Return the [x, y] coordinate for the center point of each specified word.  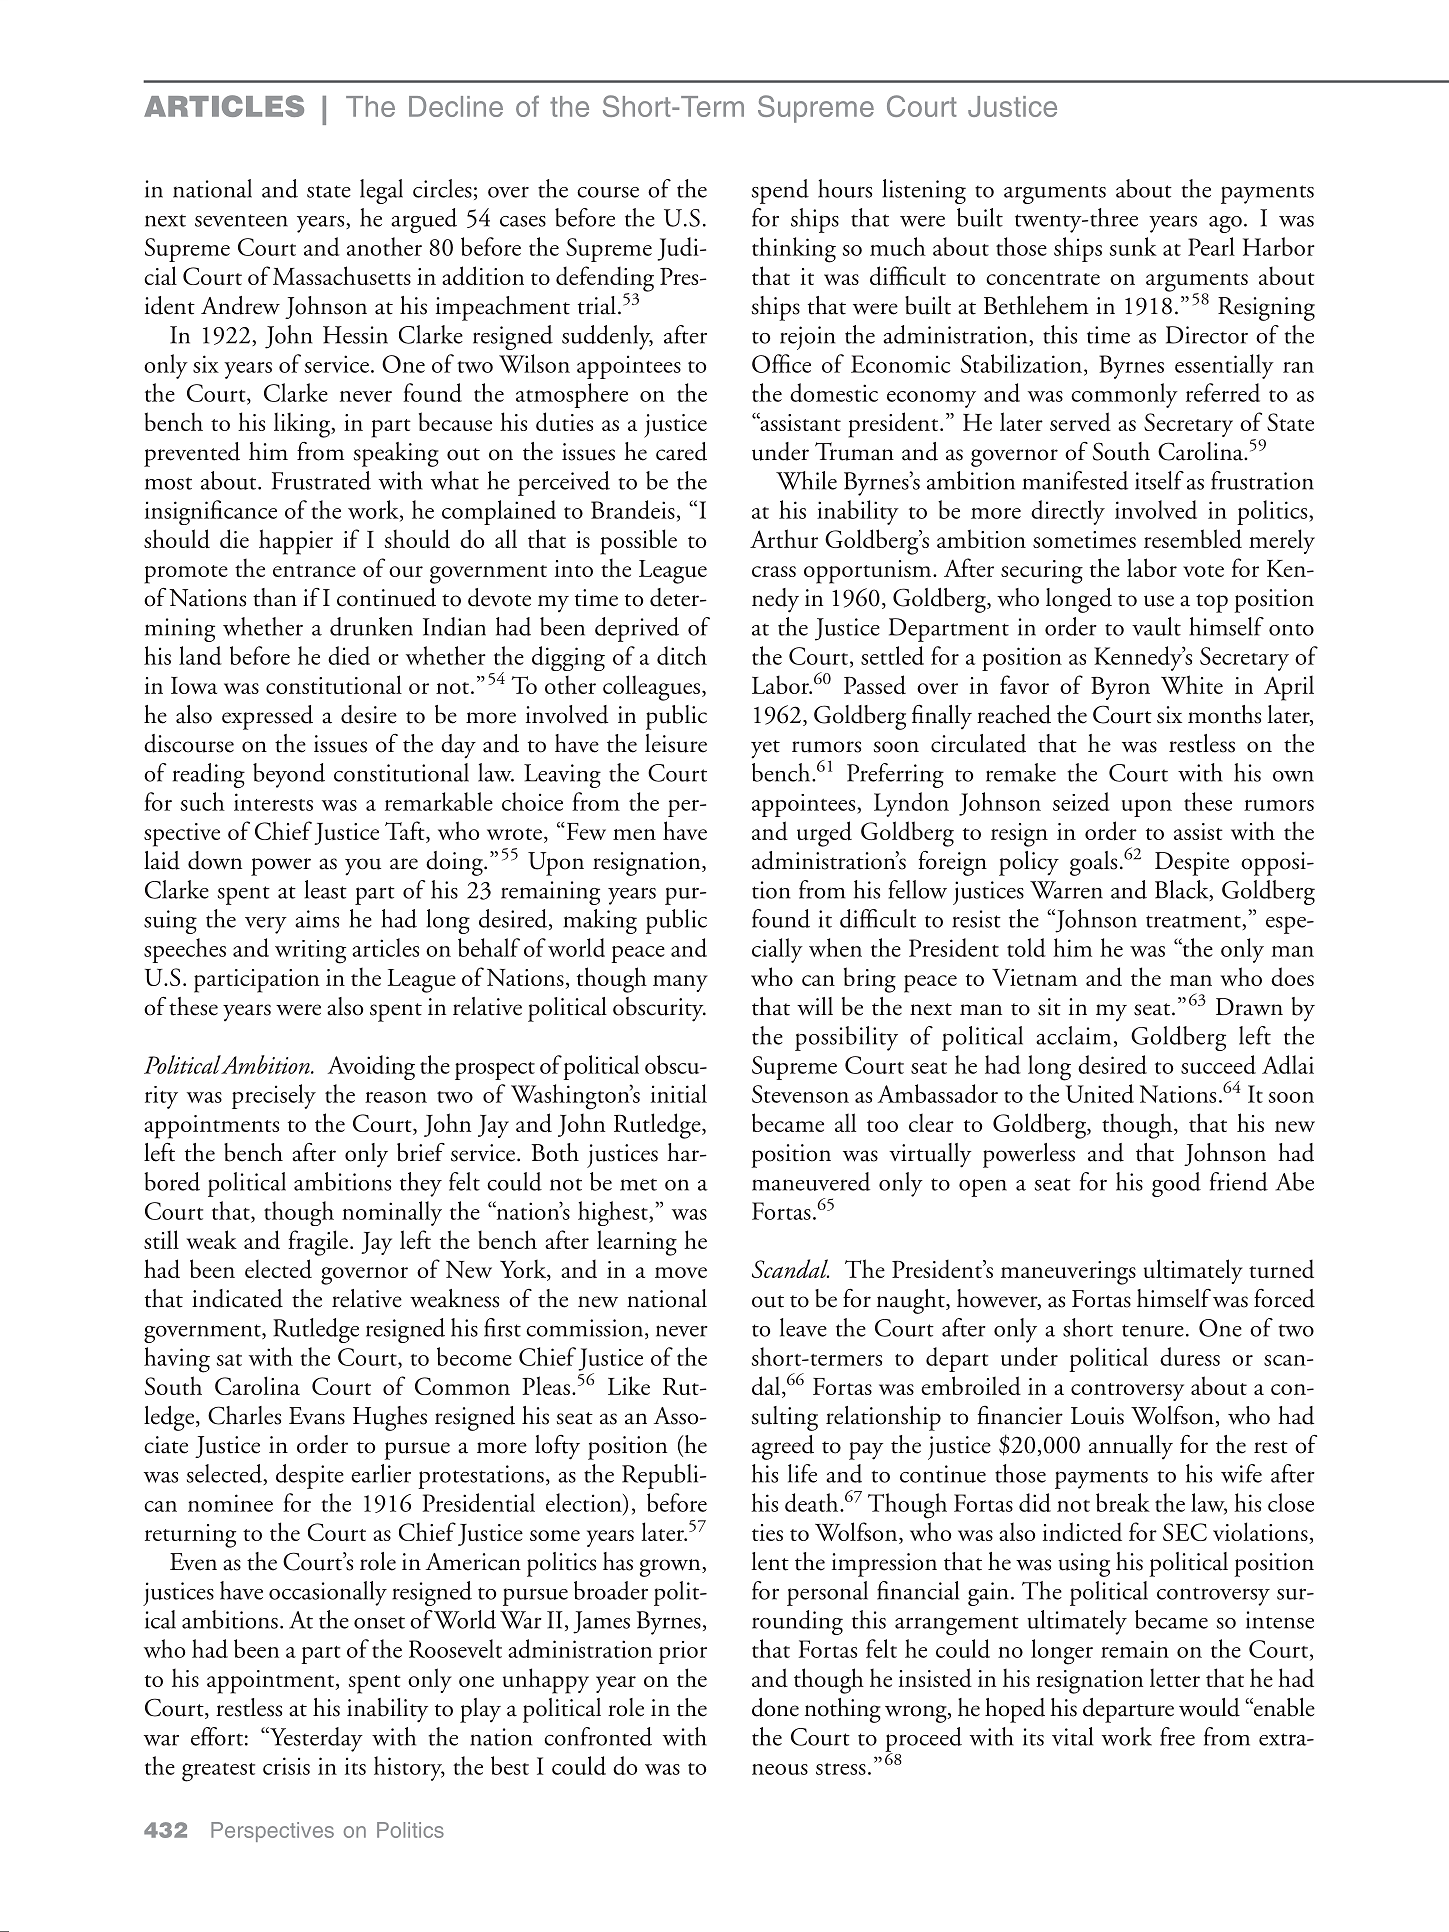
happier [296, 542]
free [1177, 1736]
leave [803, 1327]
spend [780, 191]
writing [310, 952]
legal [381, 191]
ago [1225, 224]
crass [774, 571]
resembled [1193, 539]
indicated [237, 1298]
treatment [1194, 922]
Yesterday [315, 1739]
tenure [1153, 1330]
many [680, 983]
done [775, 1707]
